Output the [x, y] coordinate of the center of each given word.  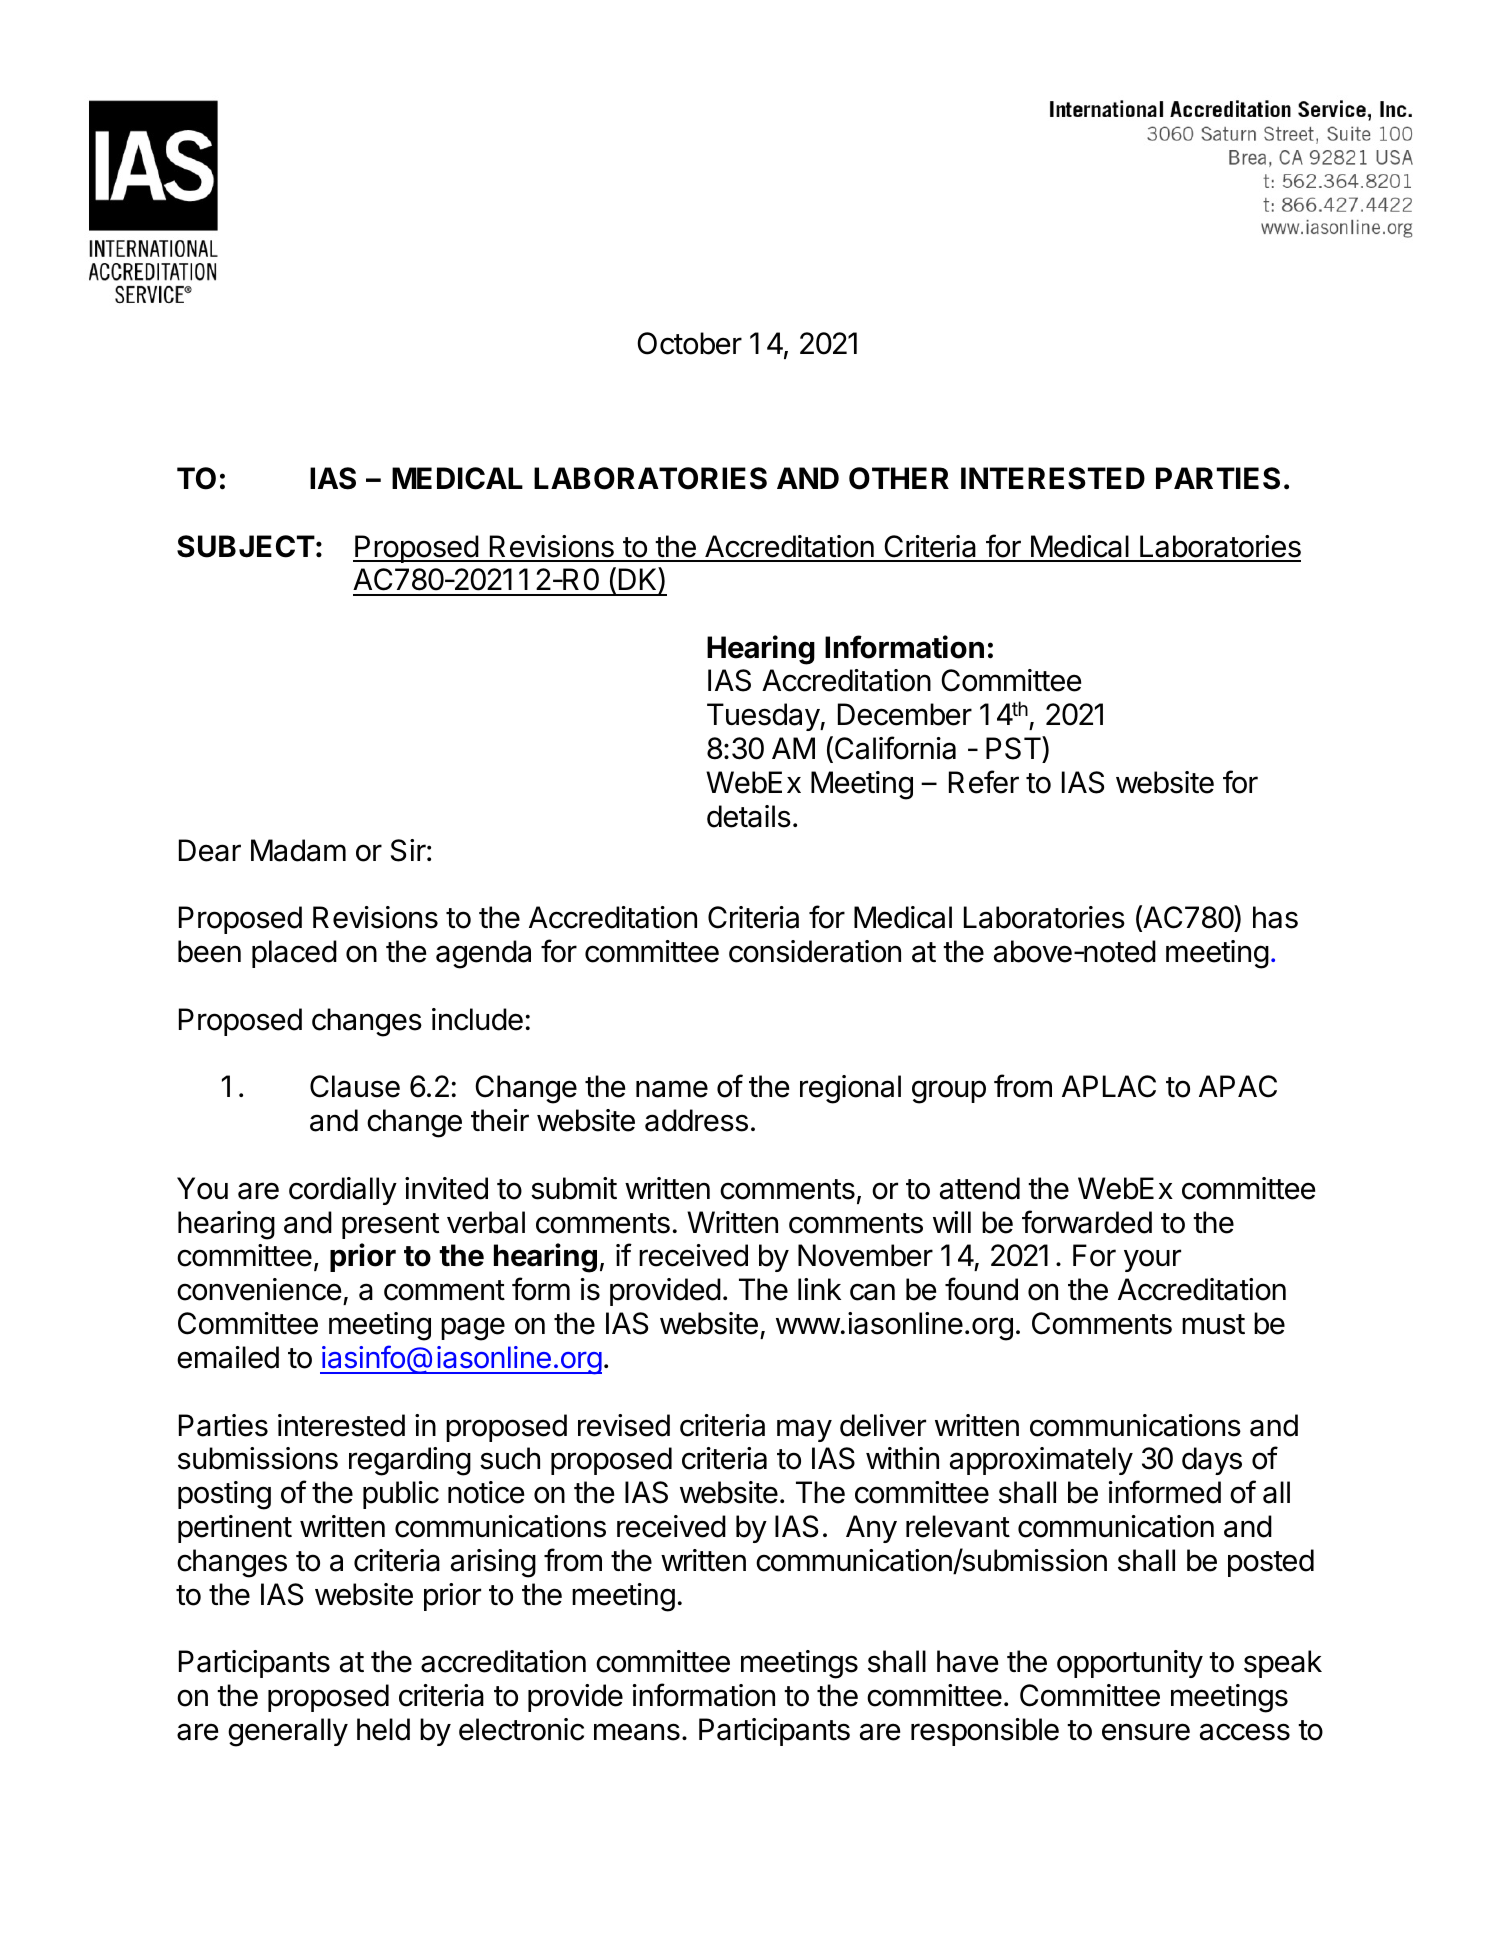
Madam [298, 850]
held [383, 1729]
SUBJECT [246, 546]
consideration [815, 951]
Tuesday [764, 717]
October [689, 343]
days [1212, 1461]
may [804, 1430]
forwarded [1087, 1222]
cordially [343, 1191]
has [1275, 917]
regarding [410, 1461]
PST [1014, 749]
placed [294, 954]
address [696, 1120]
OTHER [899, 478]
